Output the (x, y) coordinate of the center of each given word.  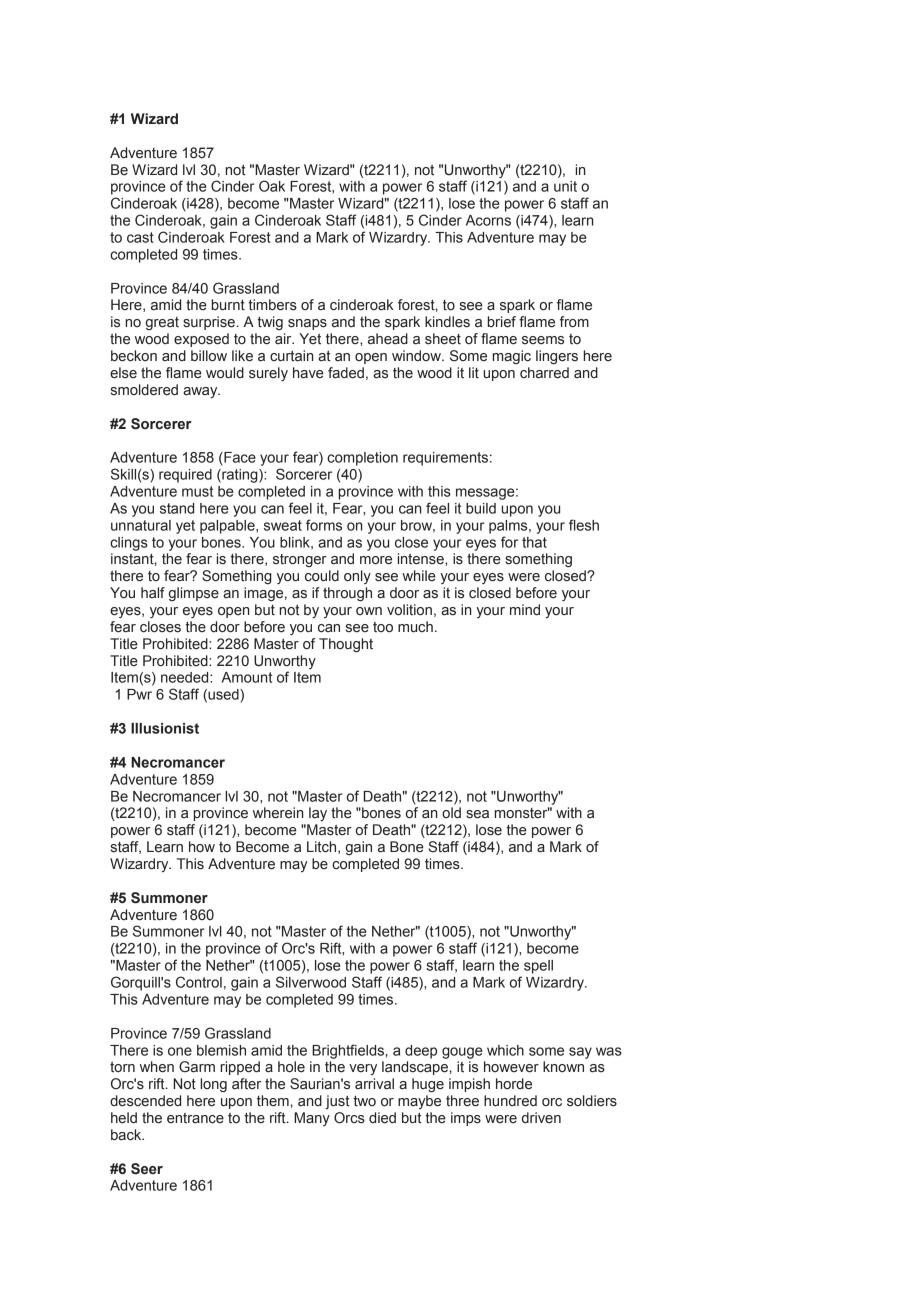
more (376, 560)
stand (177, 508)
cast (140, 237)
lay (318, 814)
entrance (195, 1118)
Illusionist (165, 728)
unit (565, 186)
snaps (307, 324)
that (534, 542)
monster (522, 813)
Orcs (349, 1118)
